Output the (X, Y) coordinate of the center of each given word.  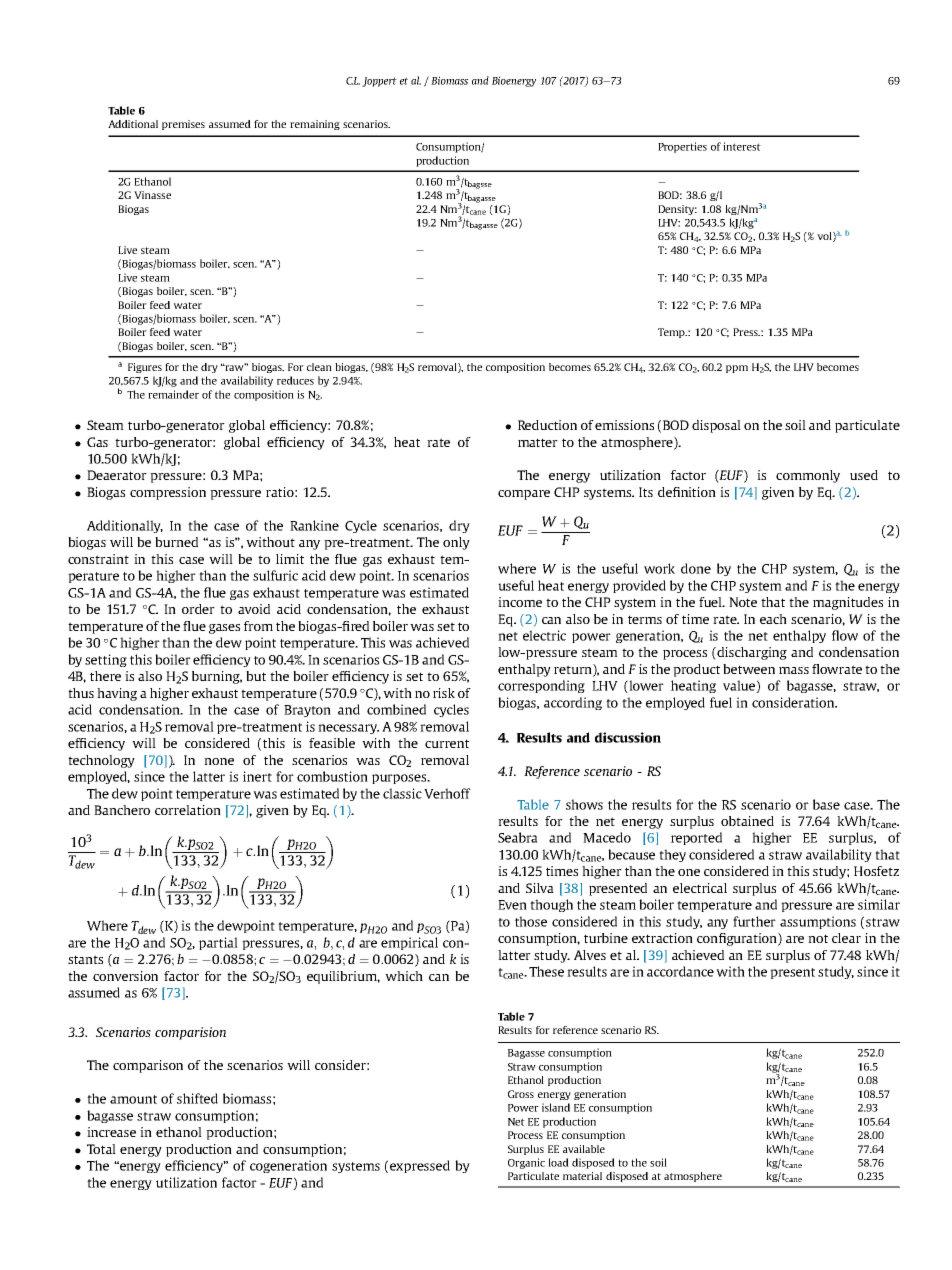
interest (742, 146)
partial (218, 943)
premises (183, 125)
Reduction (547, 425)
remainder (173, 394)
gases (224, 629)
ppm (737, 369)
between (749, 669)
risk (444, 693)
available (584, 1149)
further (754, 921)
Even (512, 905)
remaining (315, 125)
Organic (526, 1163)
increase (111, 1132)
